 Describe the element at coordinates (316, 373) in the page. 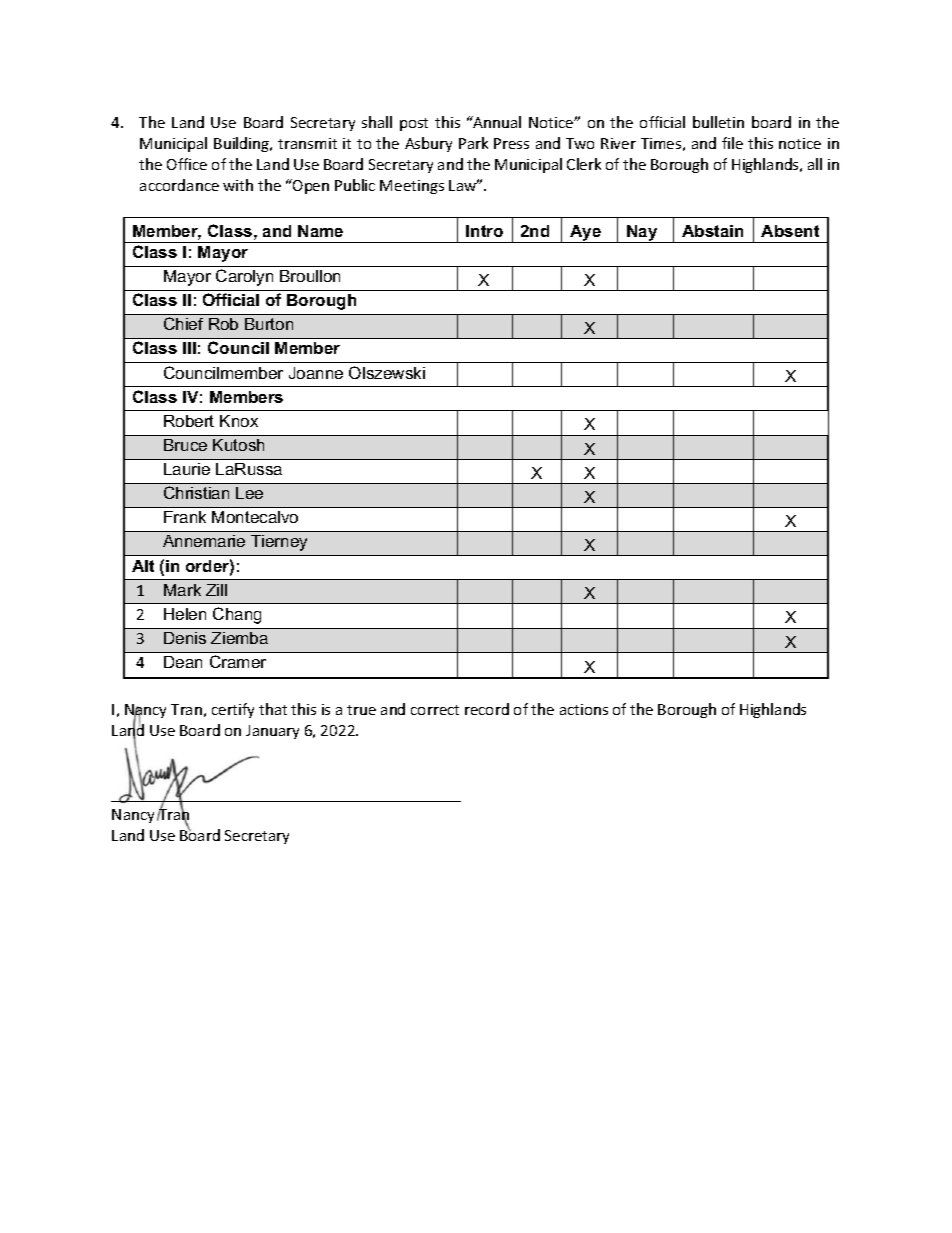

I see `Joanne` at that location.
